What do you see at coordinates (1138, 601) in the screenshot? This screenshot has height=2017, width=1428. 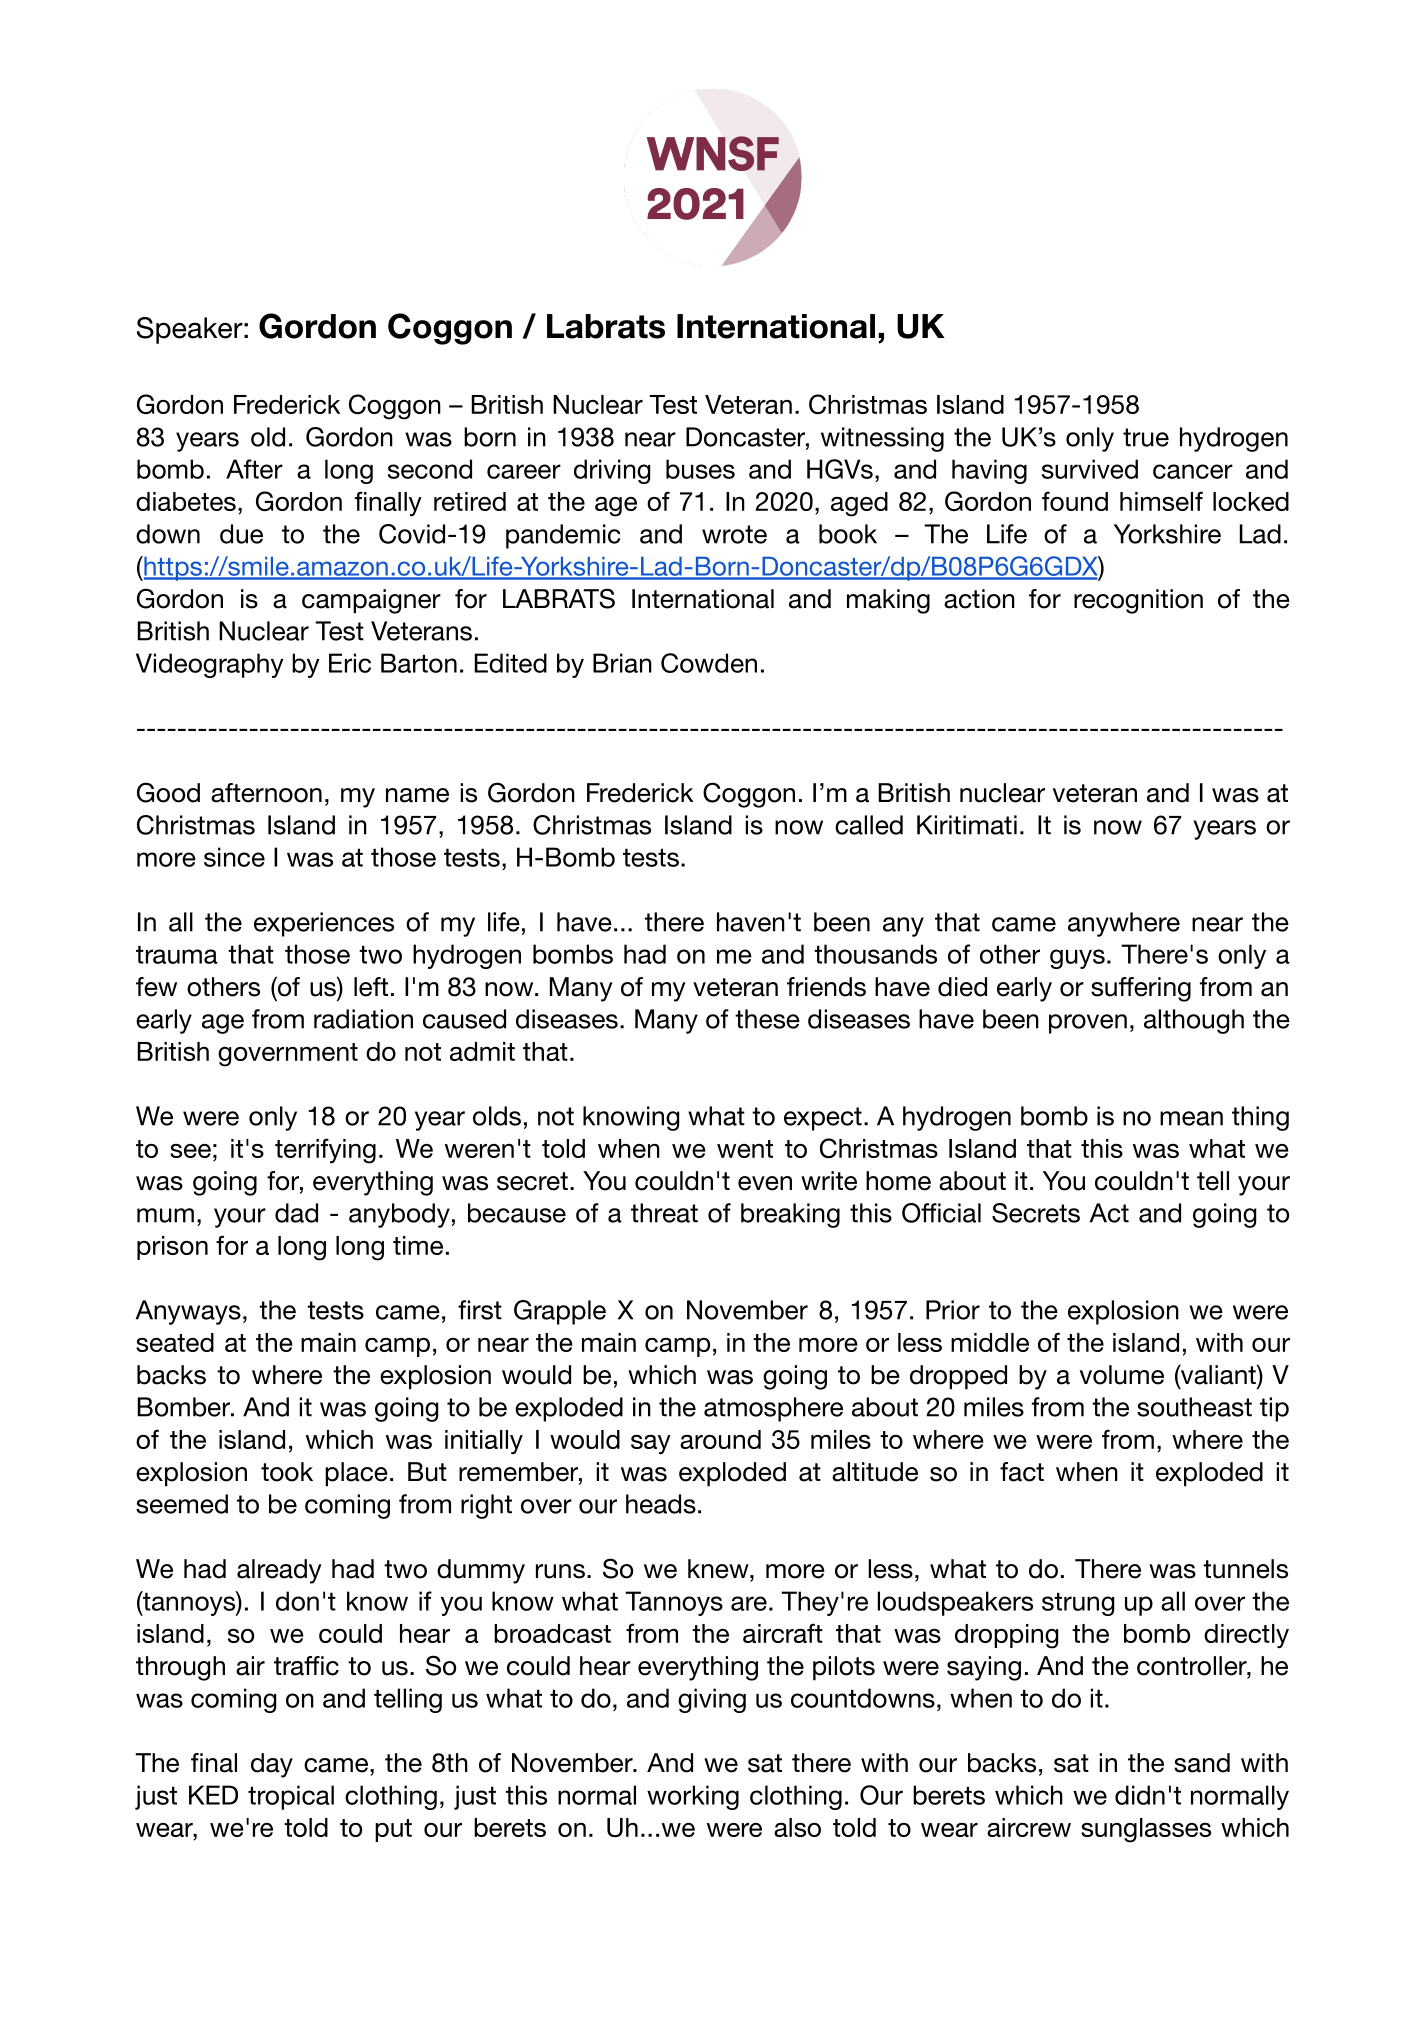 I see `recognition` at bounding box center [1138, 601].
